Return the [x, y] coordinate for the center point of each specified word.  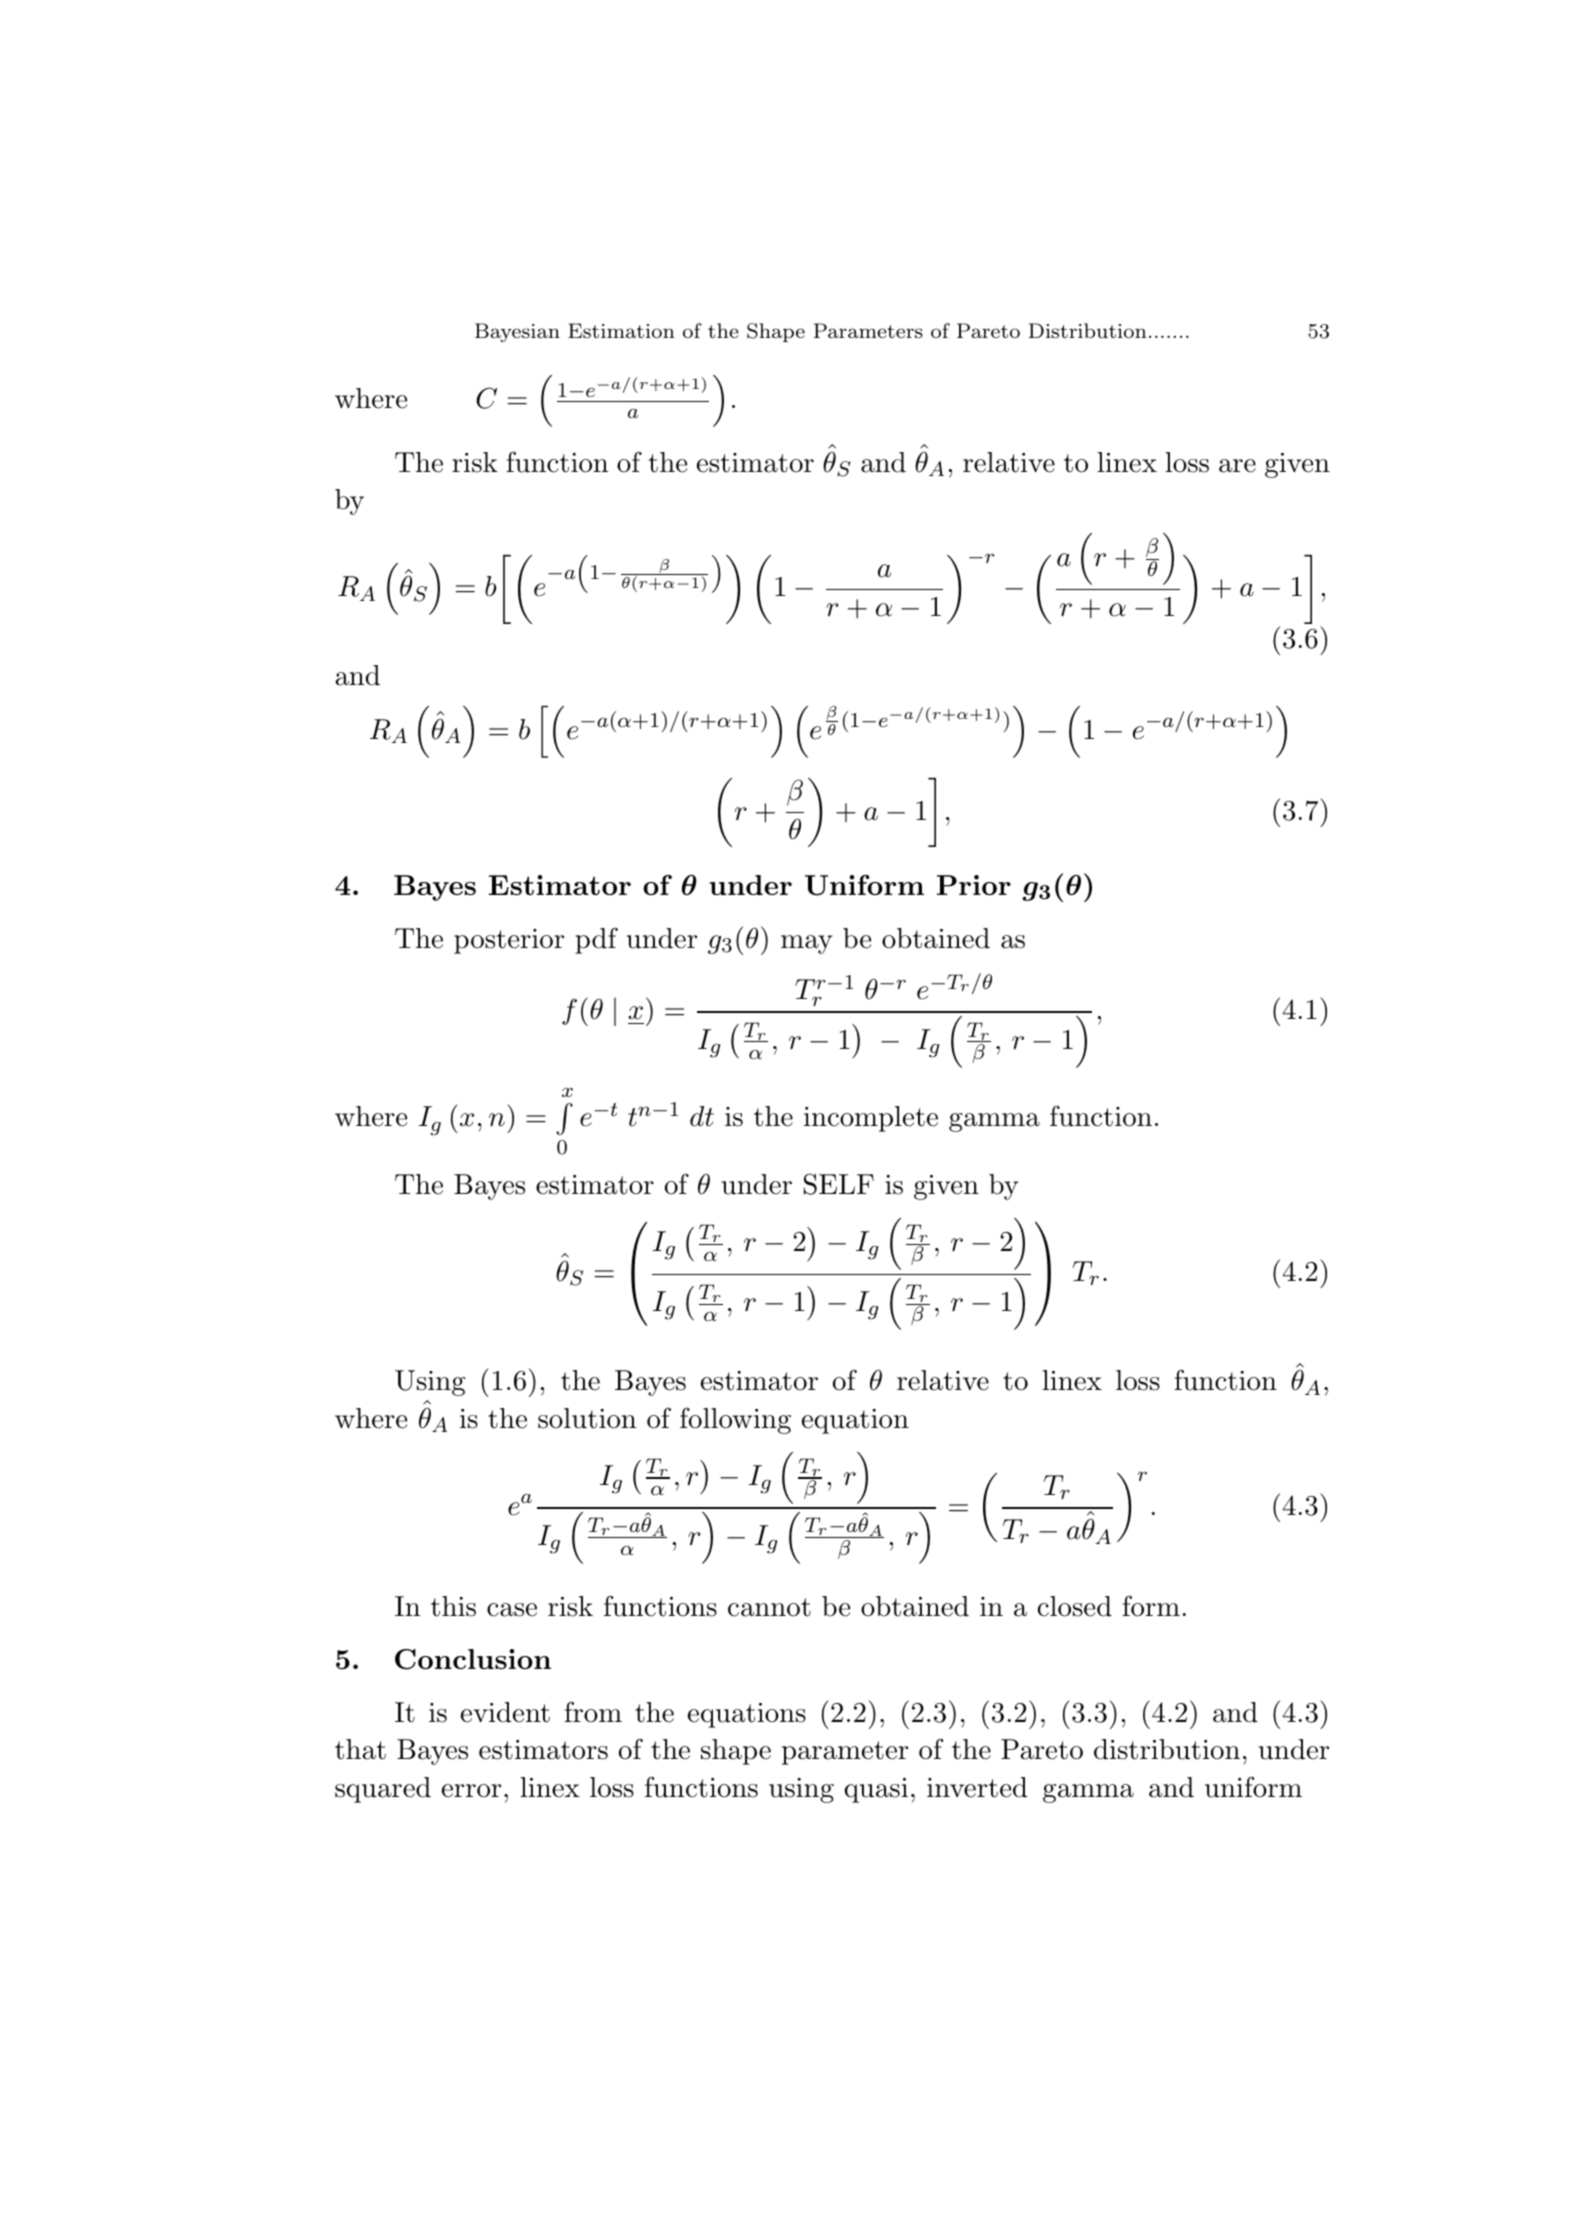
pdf [596, 940]
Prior [974, 885]
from [593, 1712]
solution [587, 1418]
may [807, 944]
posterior [509, 941]
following [735, 1420]
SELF [839, 1184]
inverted [977, 1787]
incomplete [871, 1119]
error [471, 1791]
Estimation [621, 330]
